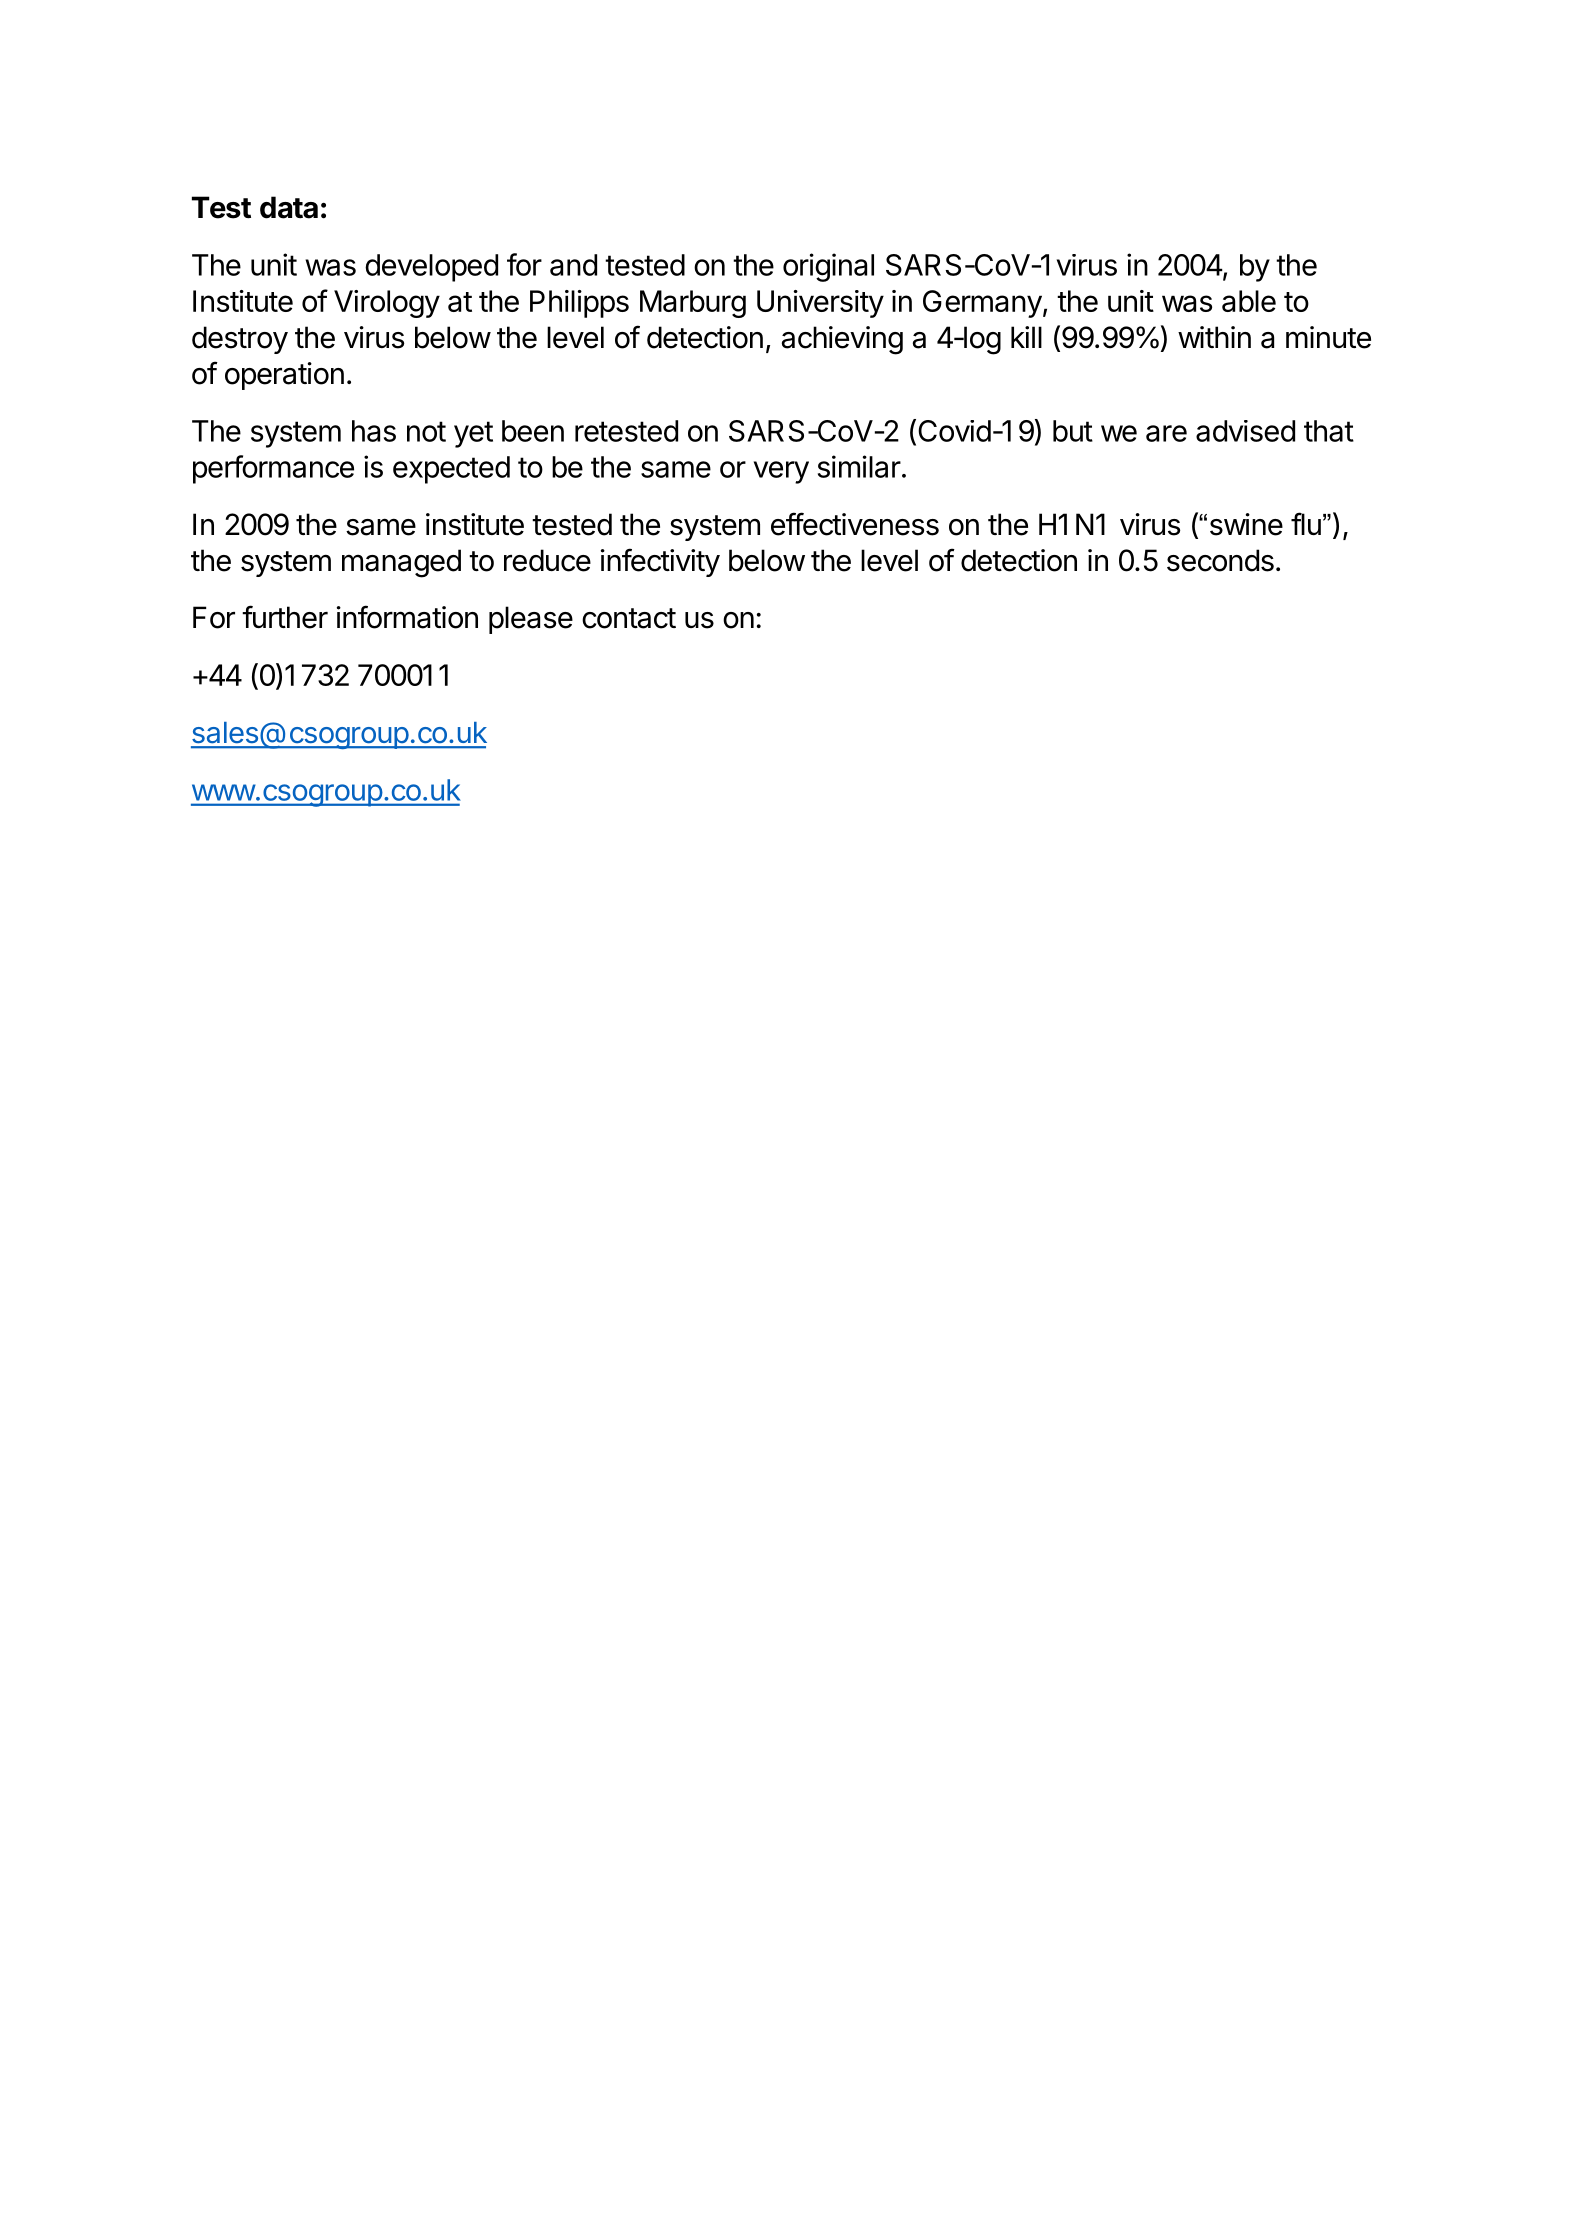 The image size is (1577, 2230). Describe the element at coordinates (1220, 560) in the document. I see `seconds` at that location.
